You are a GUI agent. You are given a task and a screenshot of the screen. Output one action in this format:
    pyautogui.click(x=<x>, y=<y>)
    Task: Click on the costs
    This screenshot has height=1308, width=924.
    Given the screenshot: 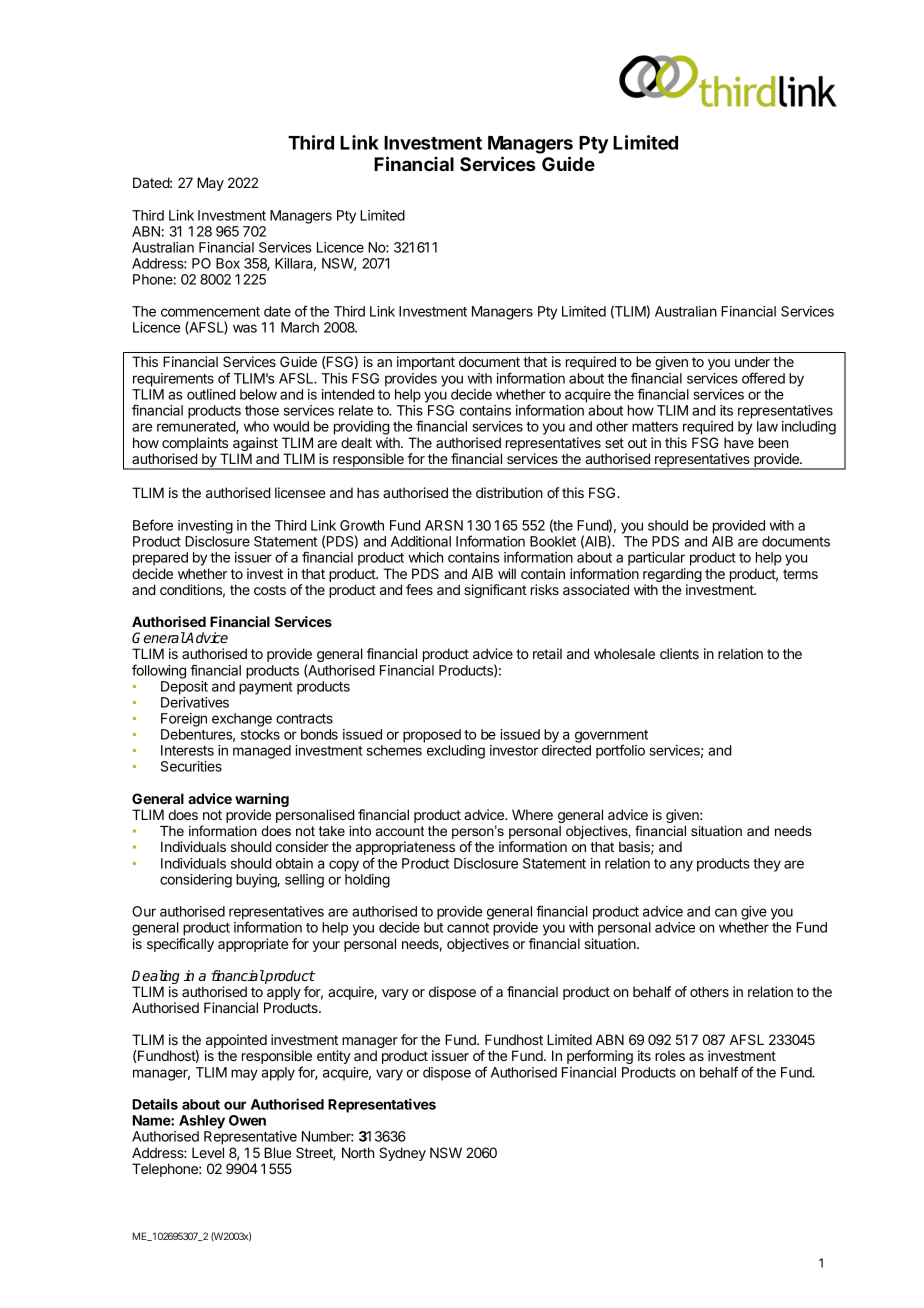 What is the action you would take?
    pyautogui.click(x=270, y=590)
